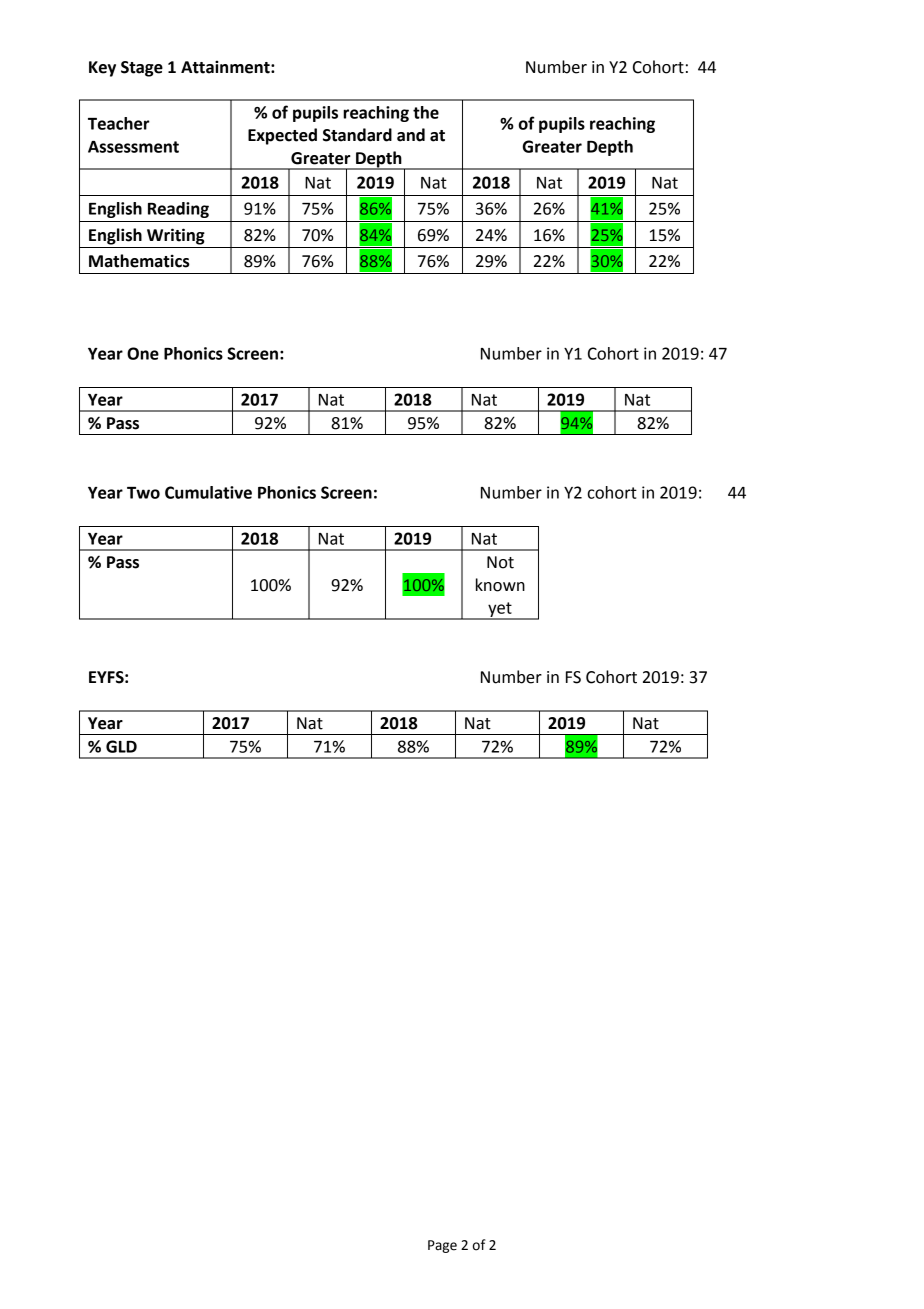  Describe the element at coordinates (500, 585) in the screenshot. I see `known` at that location.
